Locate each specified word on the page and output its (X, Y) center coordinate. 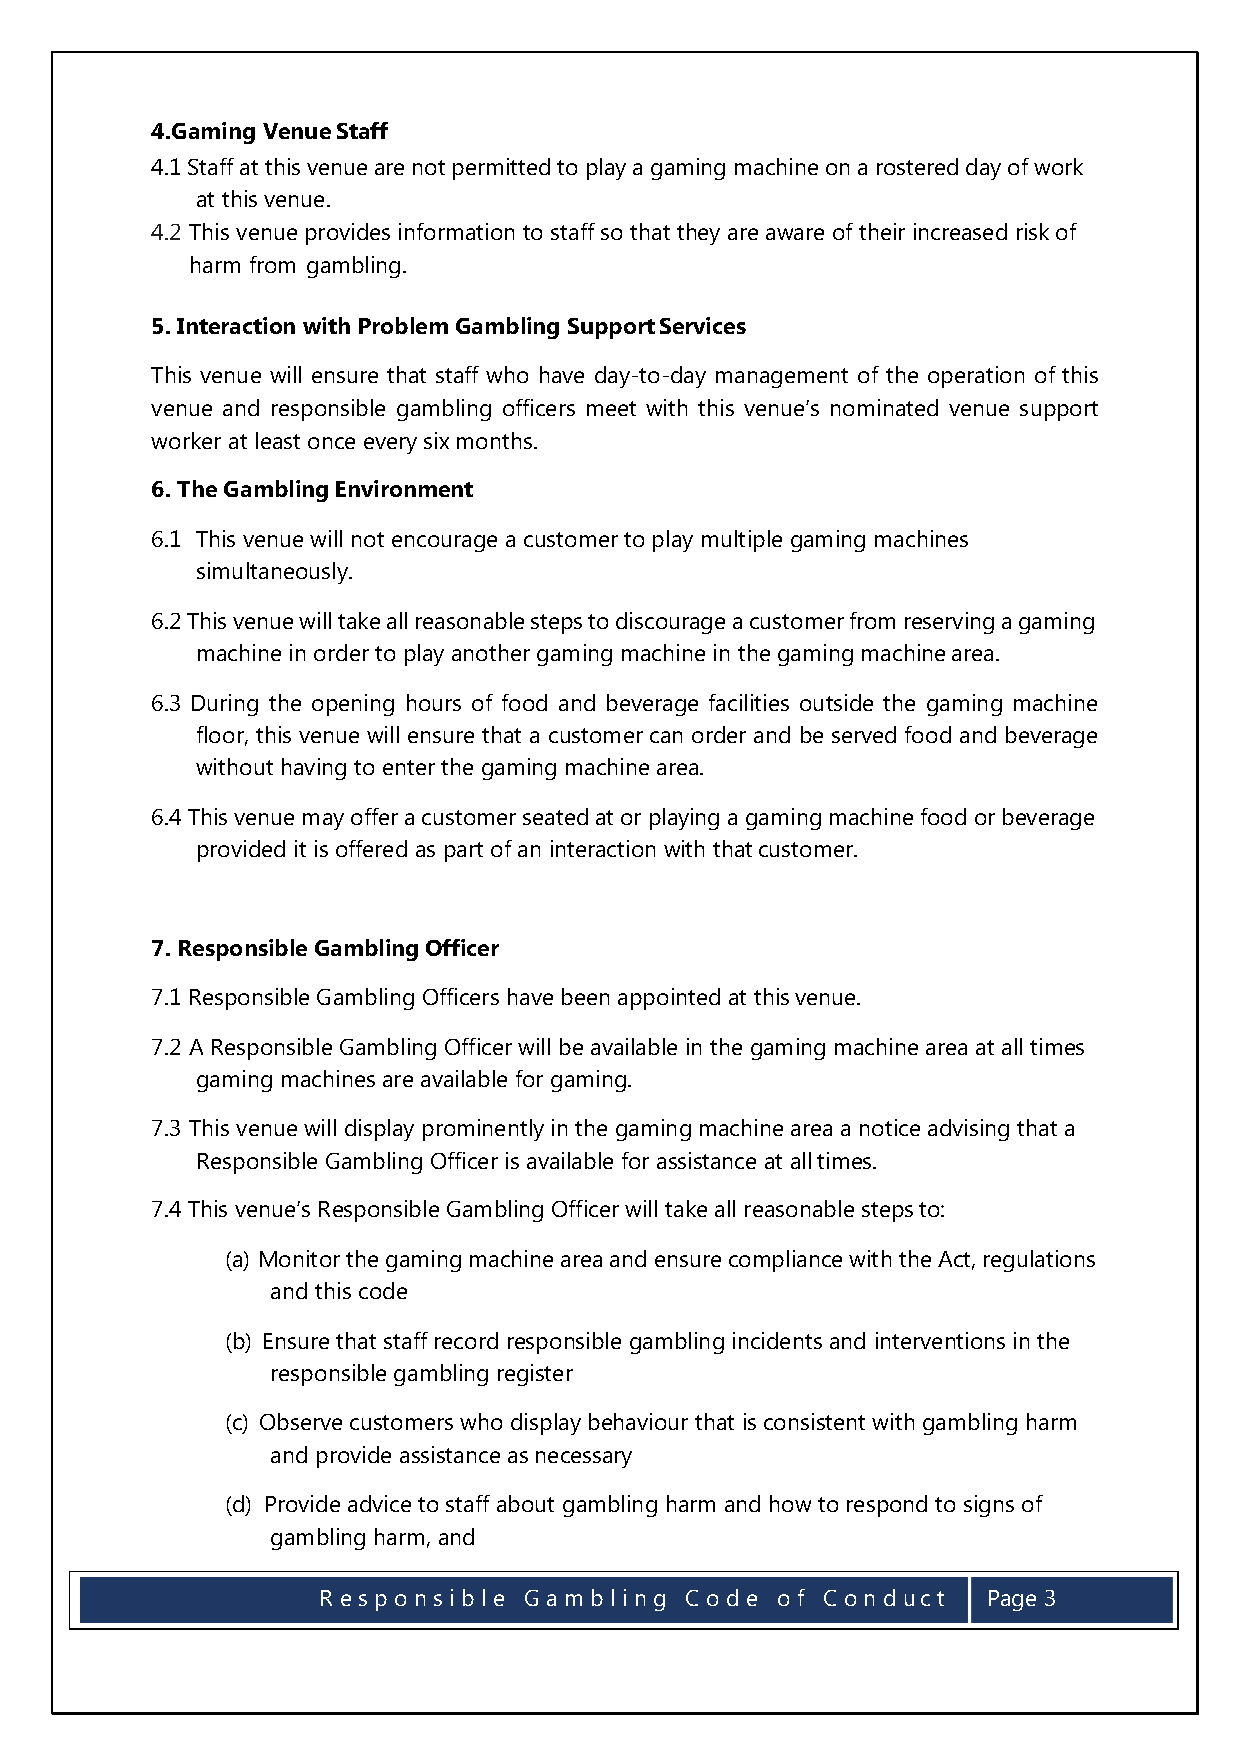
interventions (940, 1340)
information (456, 231)
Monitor (300, 1258)
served (864, 734)
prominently (483, 1130)
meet (611, 408)
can (666, 737)
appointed (669, 999)
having (314, 769)
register (535, 1375)
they (698, 234)
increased (960, 231)
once (331, 443)
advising (968, 1130)
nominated (884, 407)
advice (379, 1503)
